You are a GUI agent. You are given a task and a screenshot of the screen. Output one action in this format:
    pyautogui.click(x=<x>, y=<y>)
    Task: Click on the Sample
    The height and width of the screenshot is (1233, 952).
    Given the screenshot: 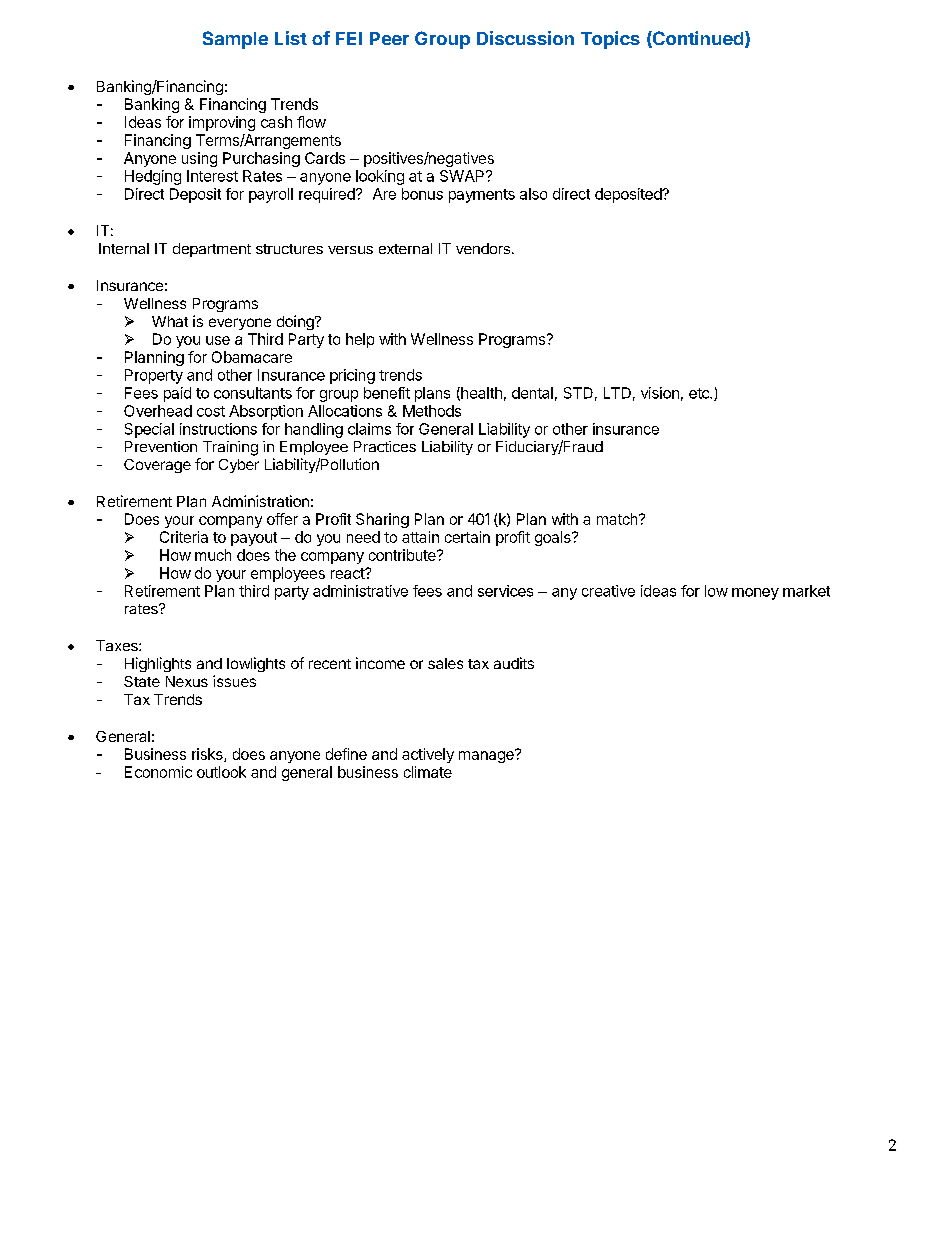 What is the action you would take?
    pyautogui.click(x=235, y=40)
